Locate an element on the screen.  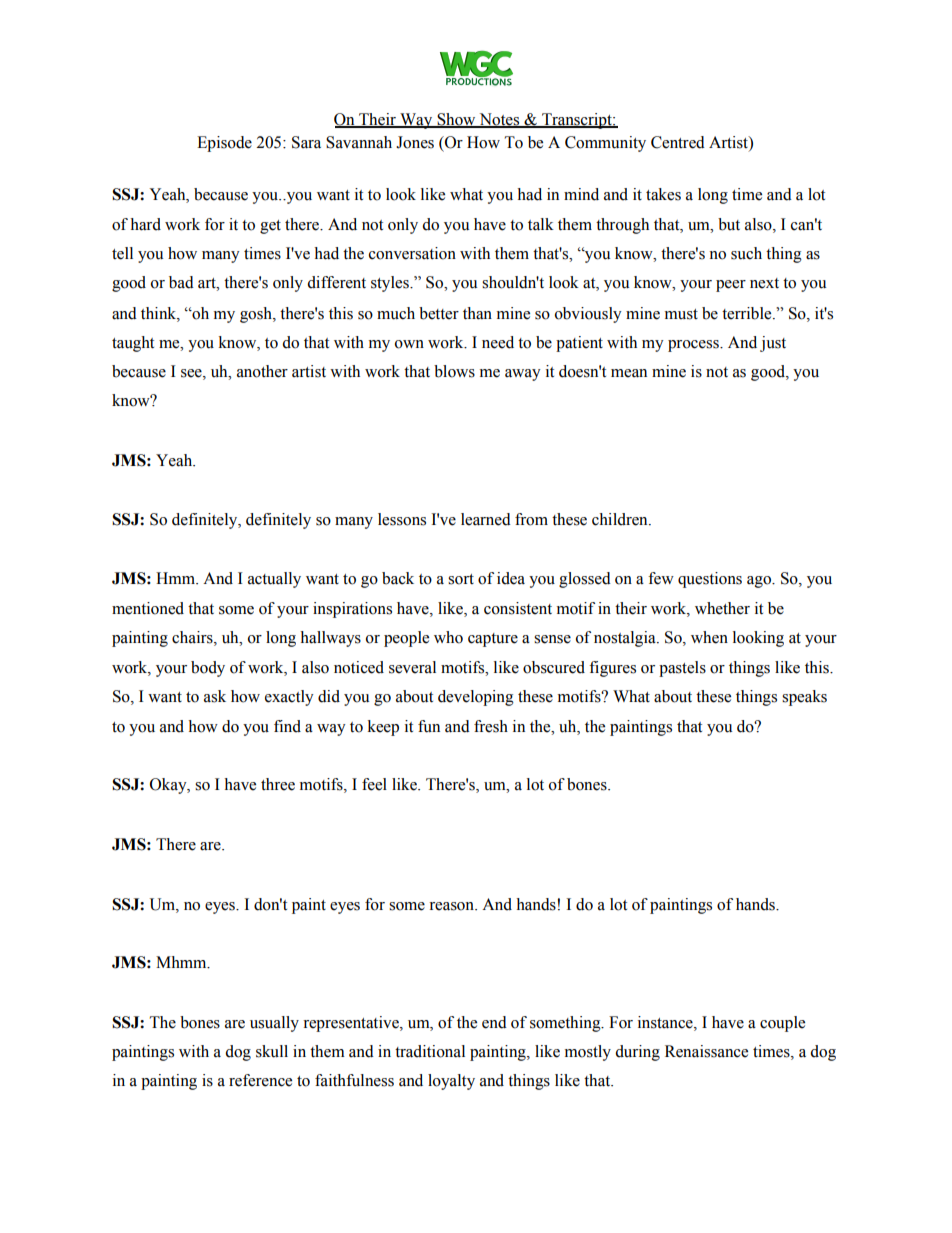
learned is located at coordinates (486, 519).
